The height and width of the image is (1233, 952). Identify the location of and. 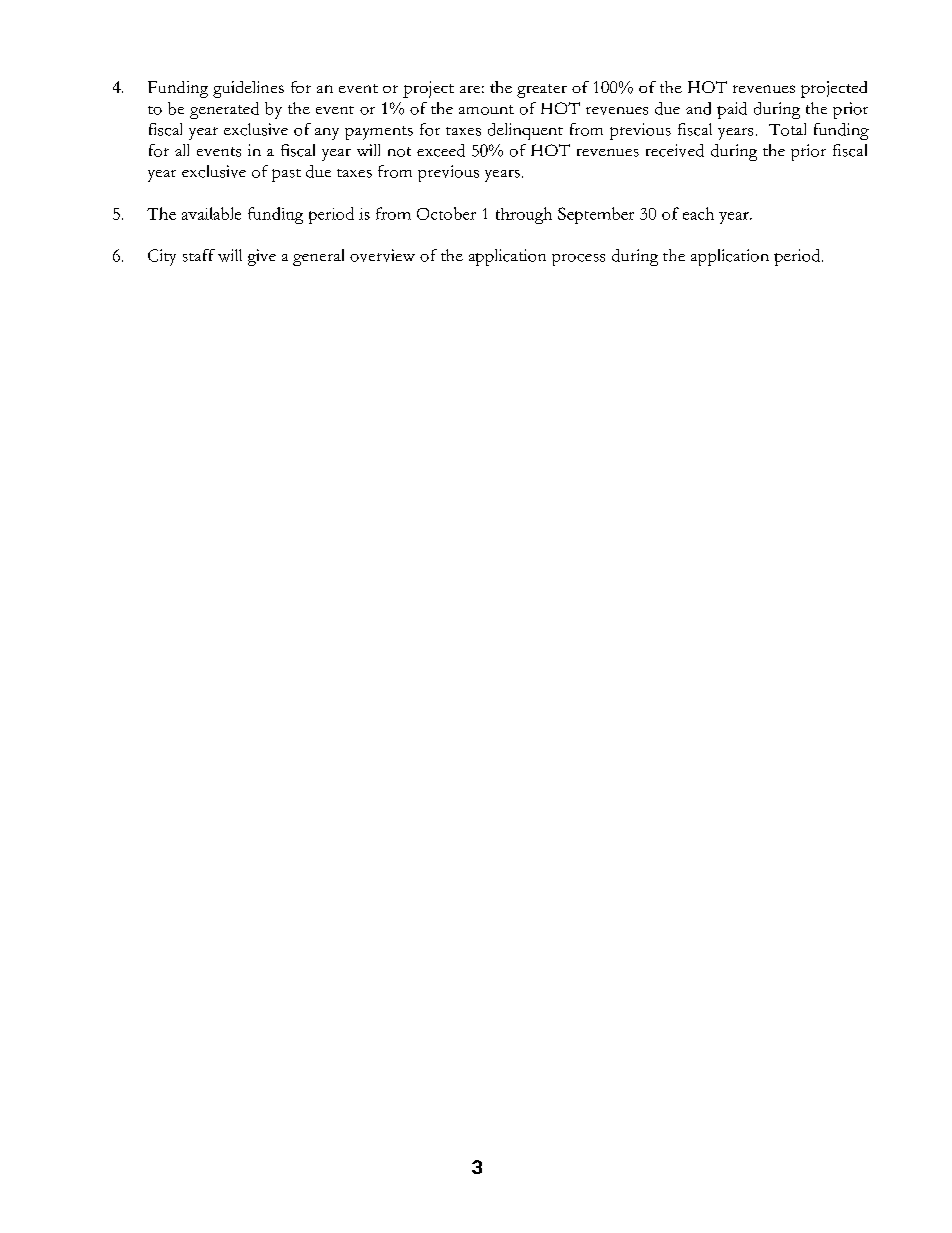
(698, 108).
